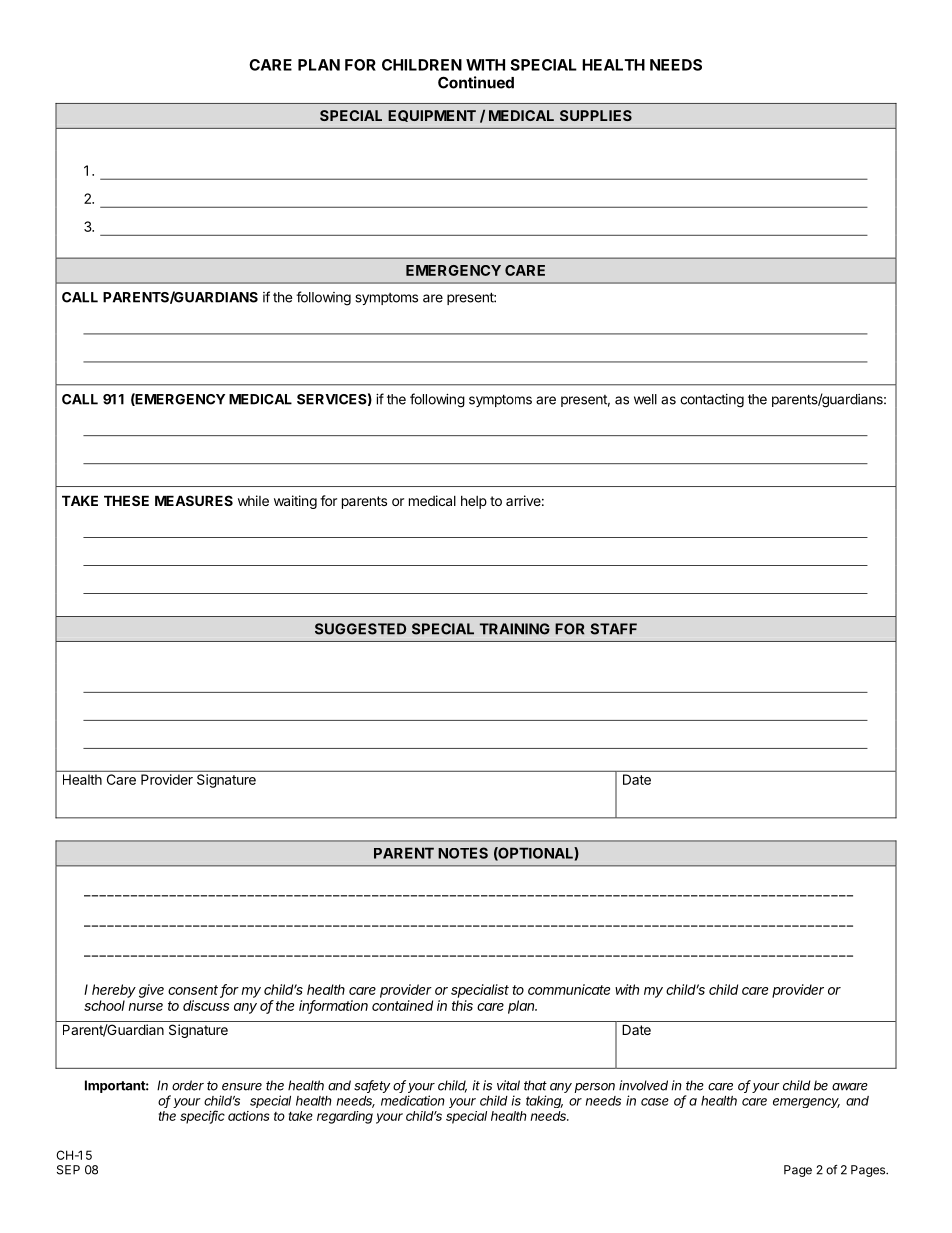 The image size is (952, 1233). Describe the element at coordinates (194, 500) in the page. I see `MEASURES` at that location.
